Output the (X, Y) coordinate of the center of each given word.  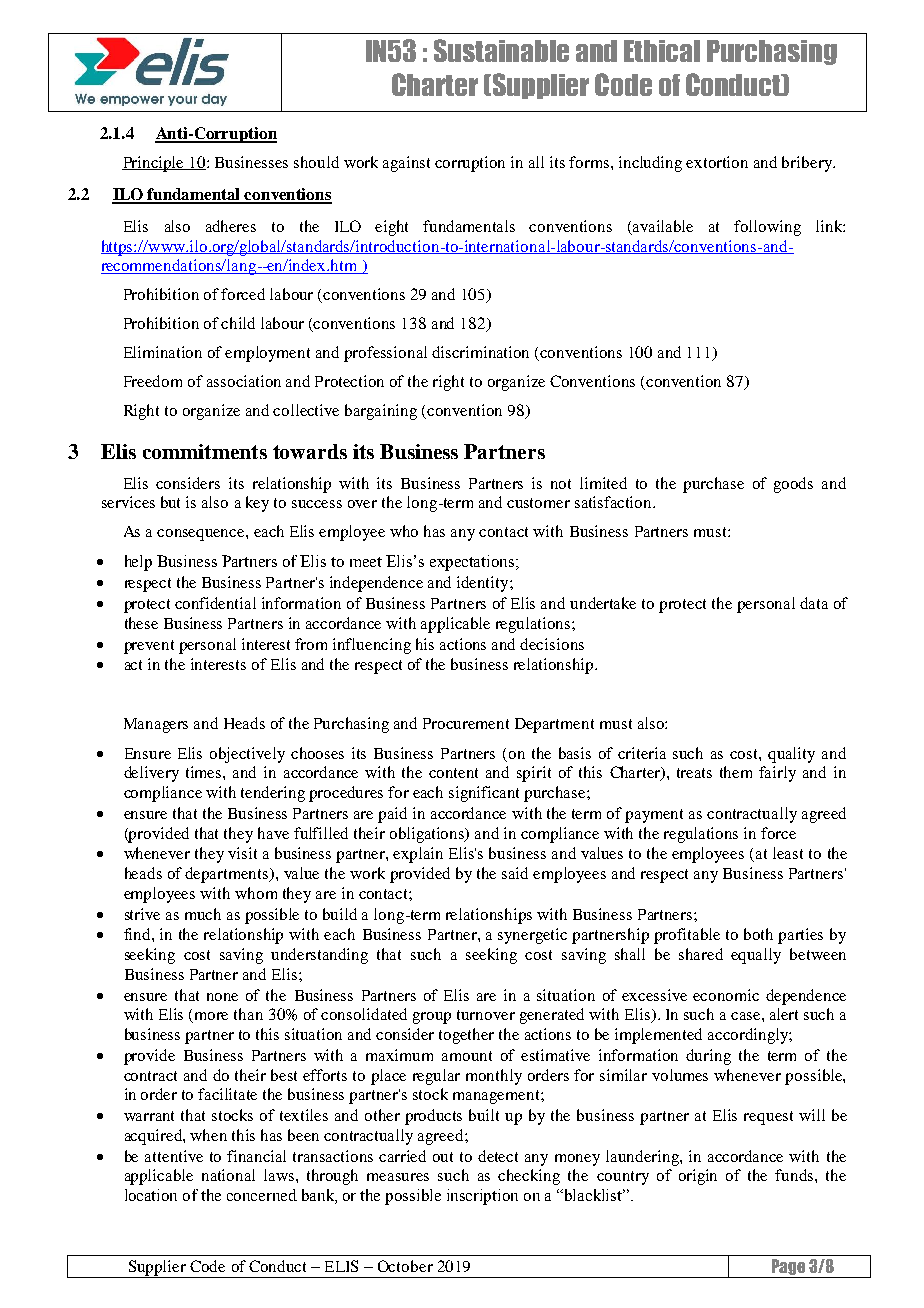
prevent (149, 647)
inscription (482, 1197)
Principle (154, 164)
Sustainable (501, 50)
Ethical (662, 51)
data (814, 603)
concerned (262, 1195)
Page (788, 1268)
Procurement (466, 723)
